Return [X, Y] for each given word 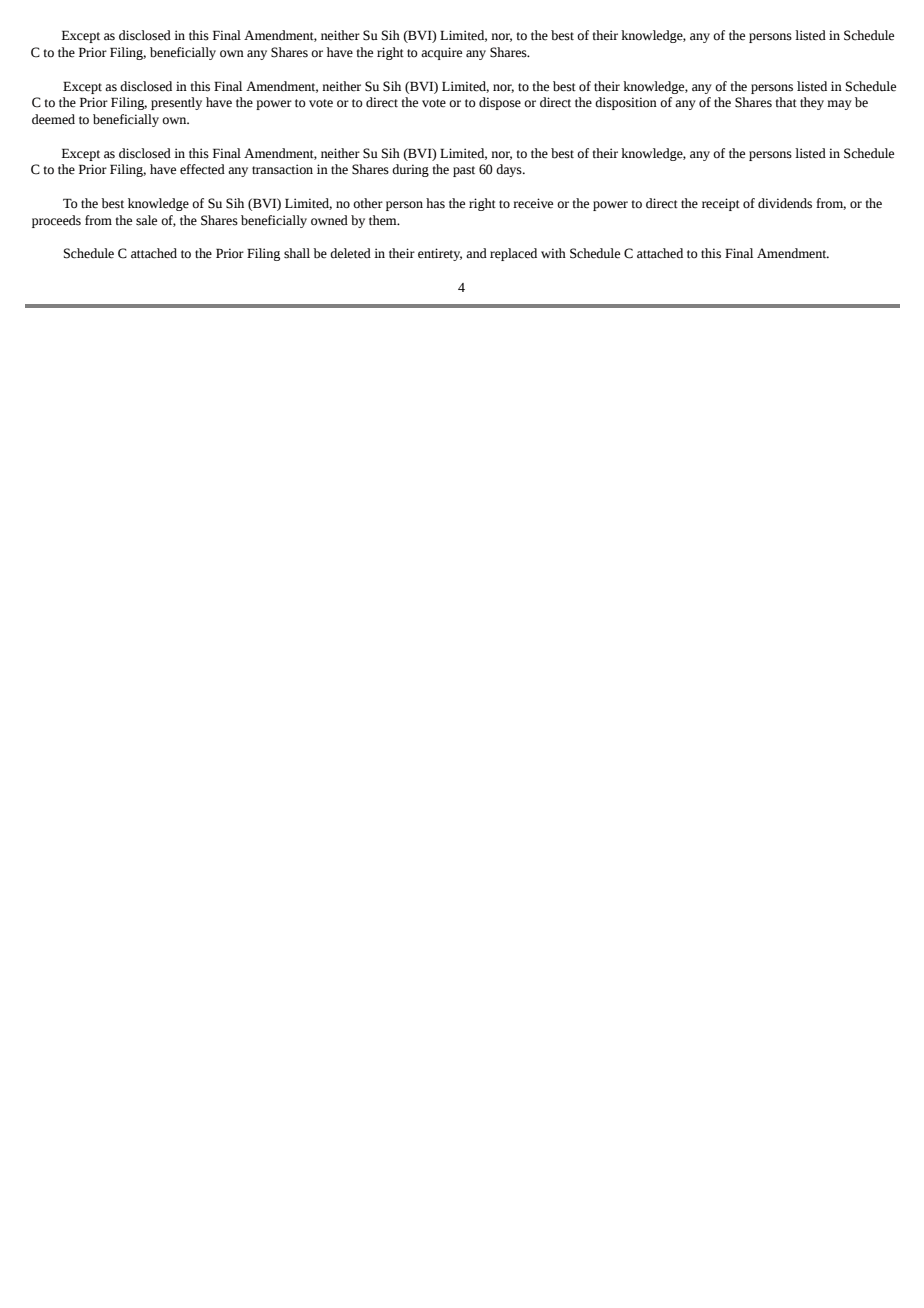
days [510, 170]
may [839, 105]
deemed [53, 119]
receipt [721, 204]
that [786, 102]
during [410, 170]
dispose [500, 103]
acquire [441, 53]
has [435, 203]
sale [146, 220]
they [812, 103]
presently [176, 103]
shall [297, 253]
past [464, 171]
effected [202, 169]
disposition [626, 103]
